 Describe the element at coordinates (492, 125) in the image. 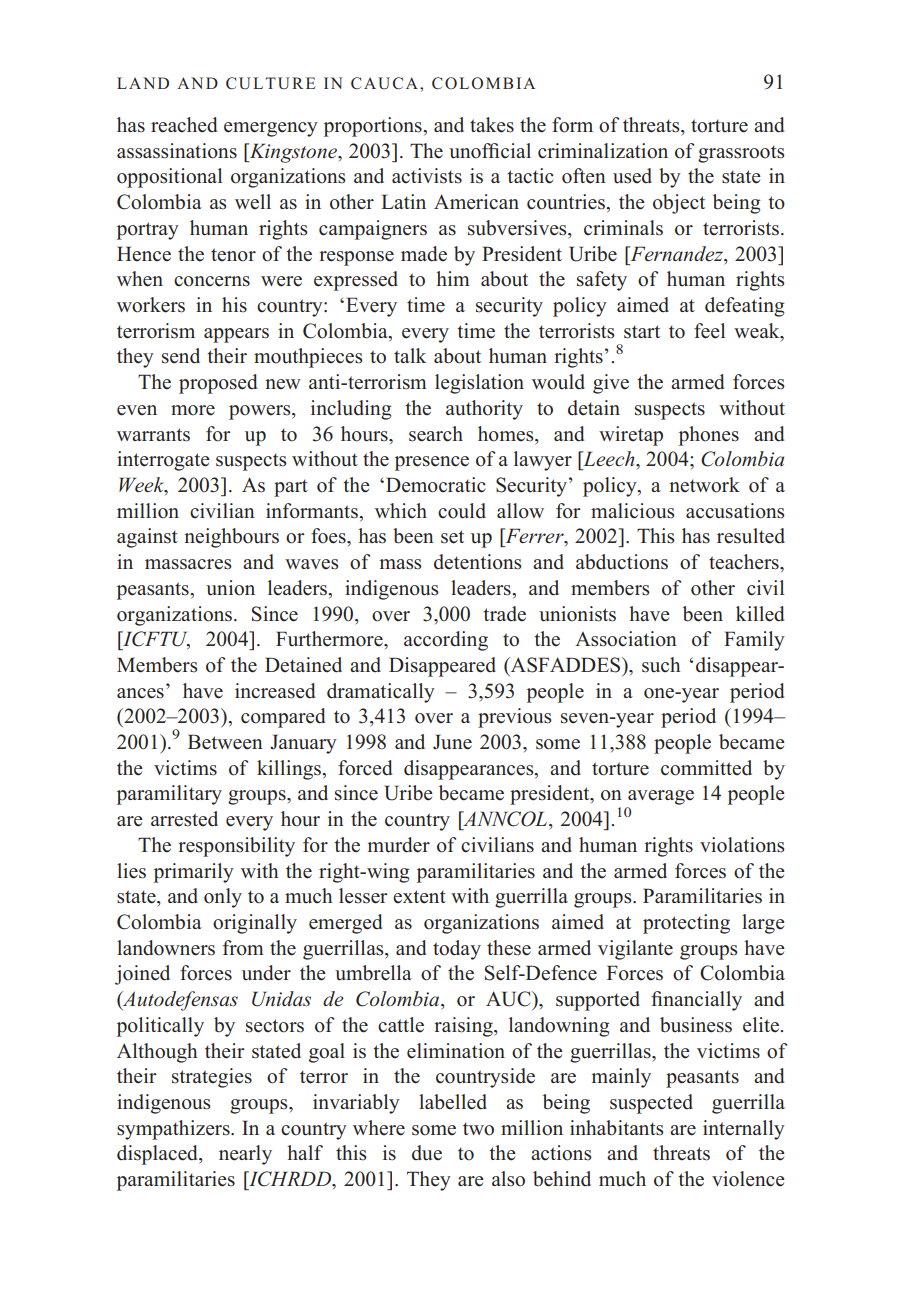

I see `takes` at that location.
